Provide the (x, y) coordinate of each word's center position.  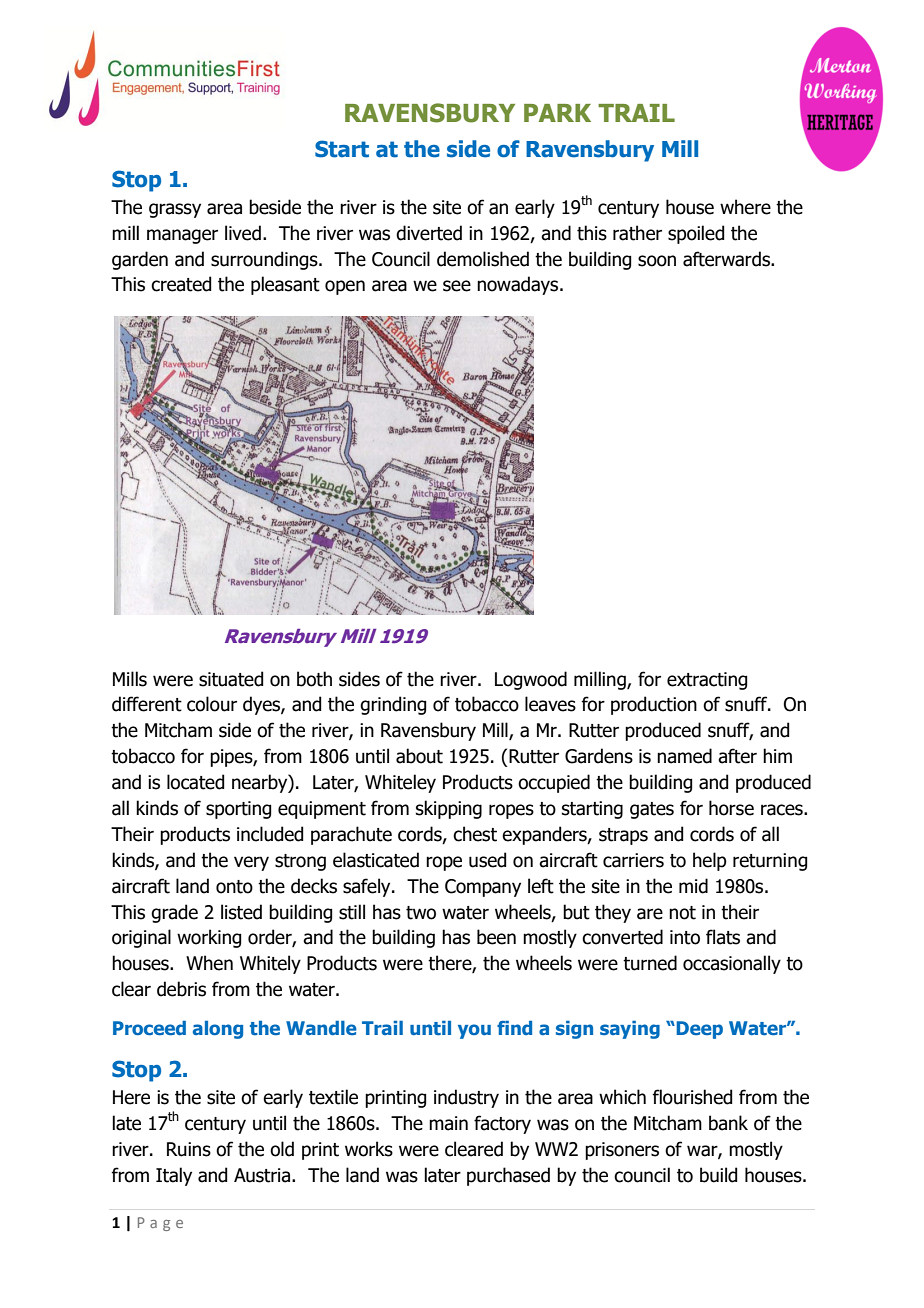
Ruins (189, 1149)
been (496, 937)
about (419, 756)
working (209, 938)
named (684, 756)
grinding (393, 705)
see (457, 286)
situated (231, 679)
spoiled (696, 234)
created (181, 284)
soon (657, 261)
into (685, 937)
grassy (175, 210)
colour (212, 704)
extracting (707, 681)
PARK (557, 113)
